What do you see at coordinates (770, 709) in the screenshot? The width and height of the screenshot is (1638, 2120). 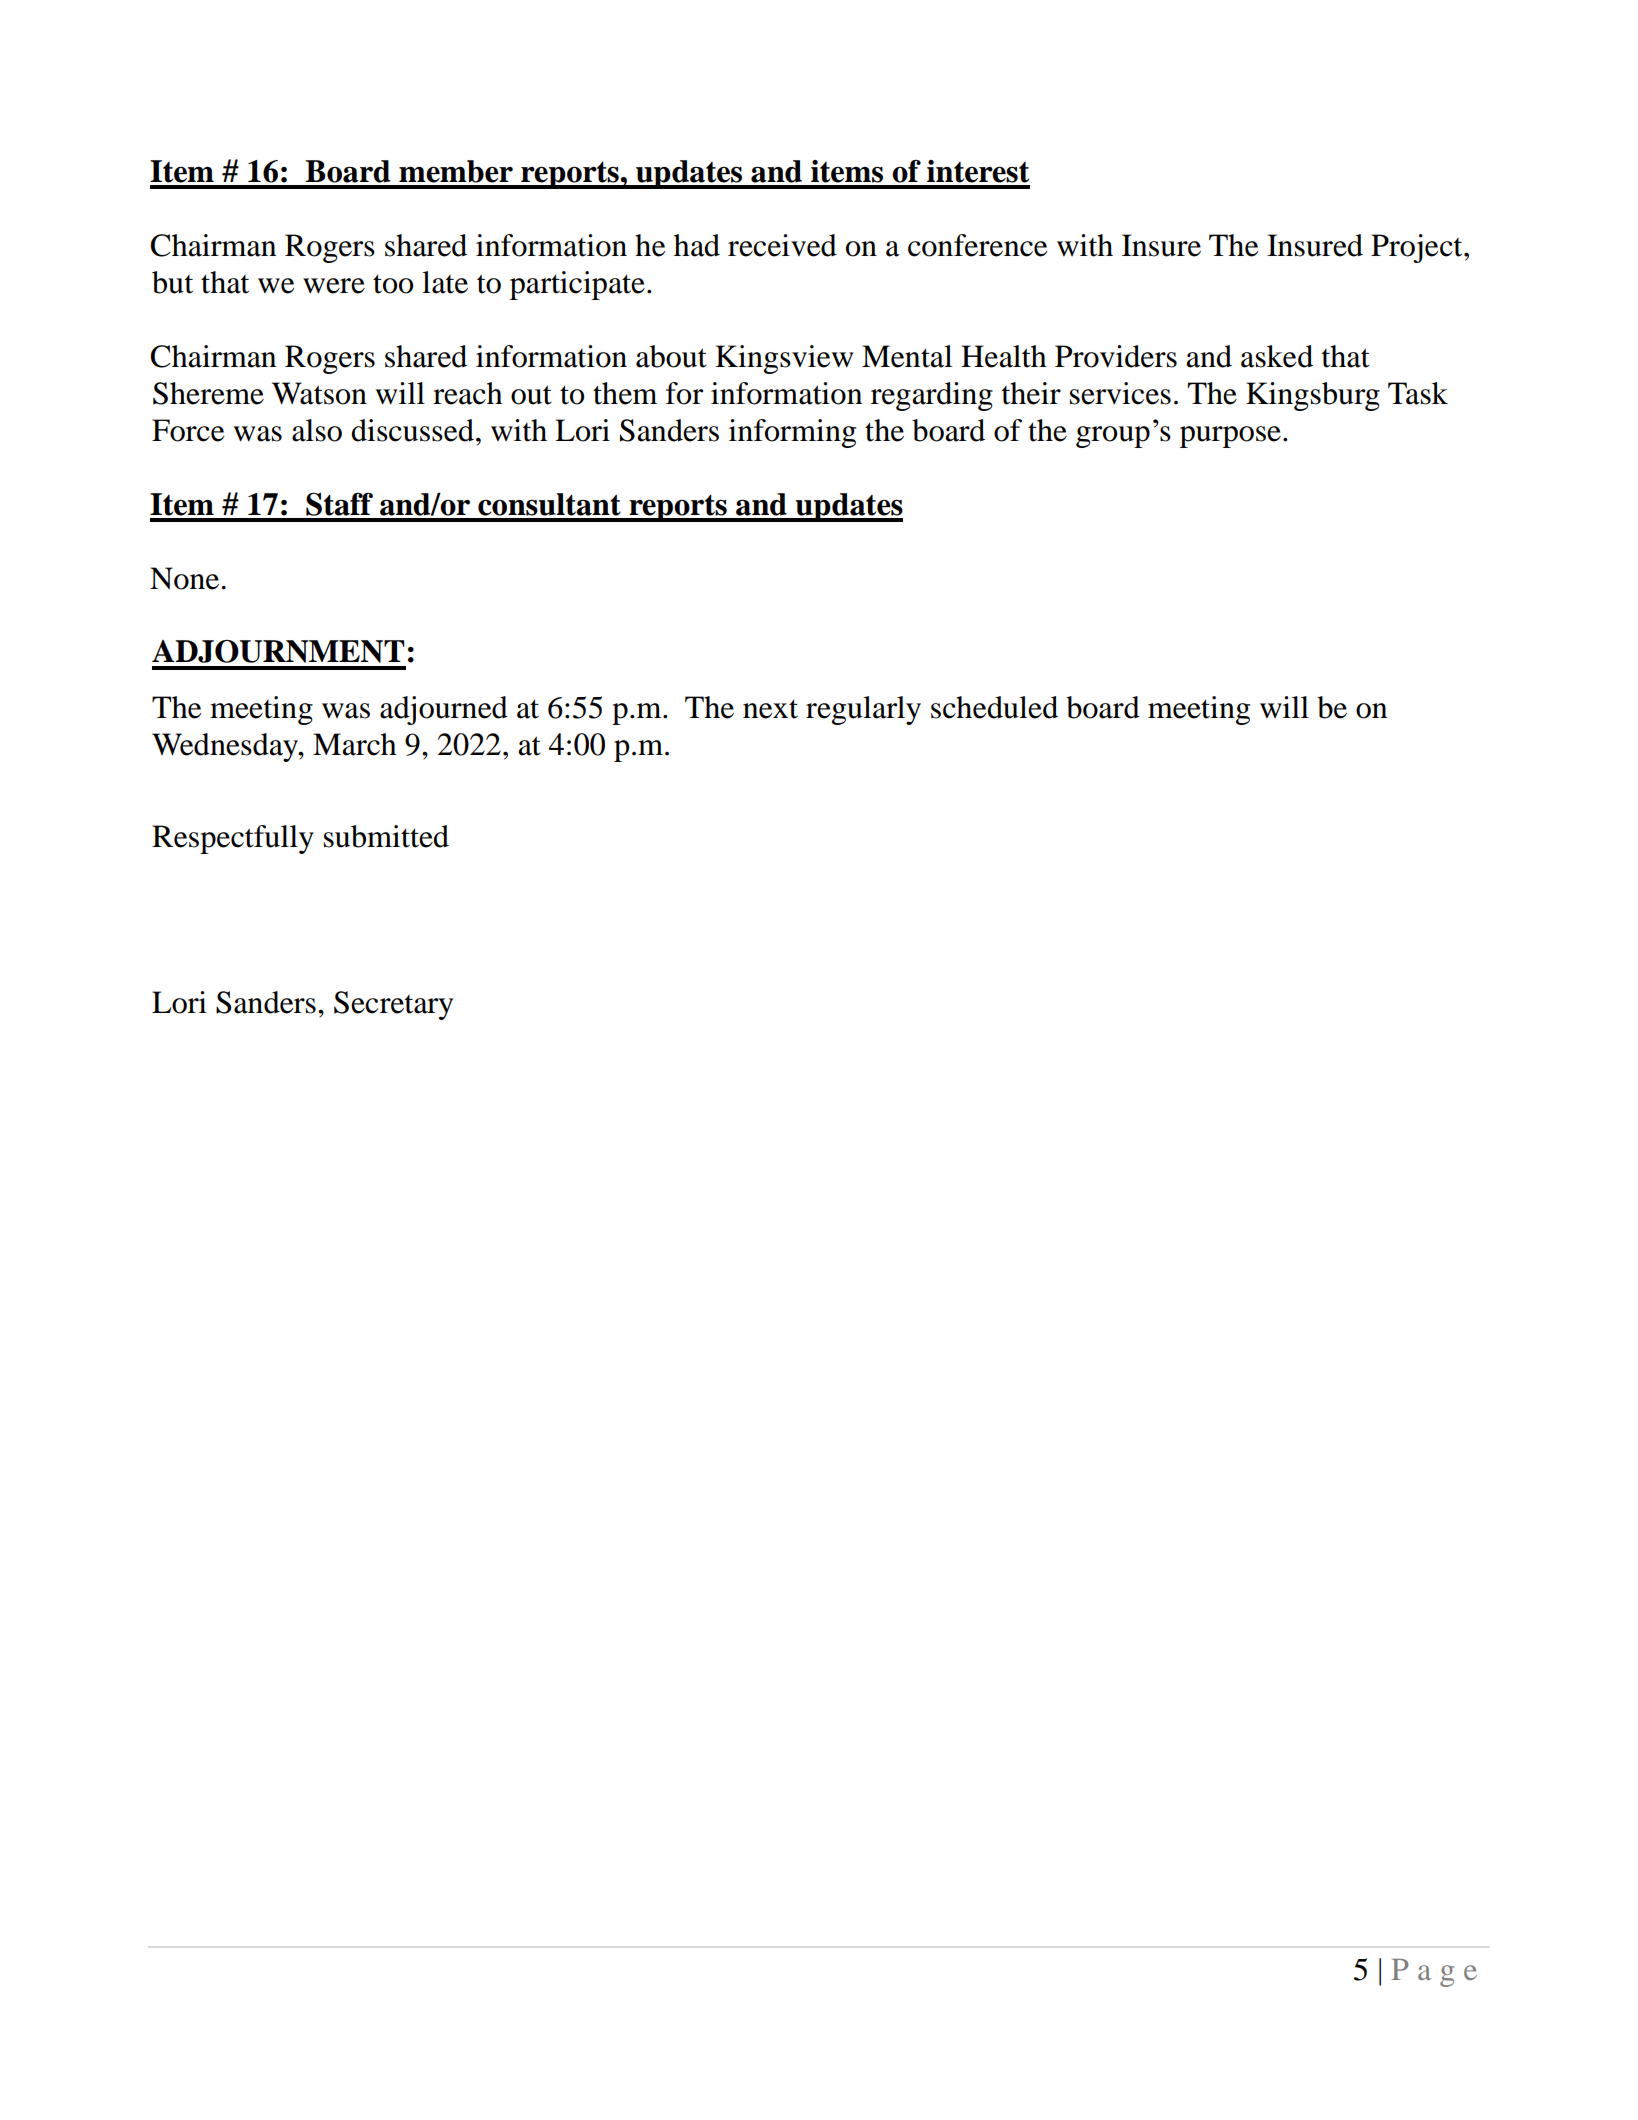 I see `next` at bounding box center [770, 709].
